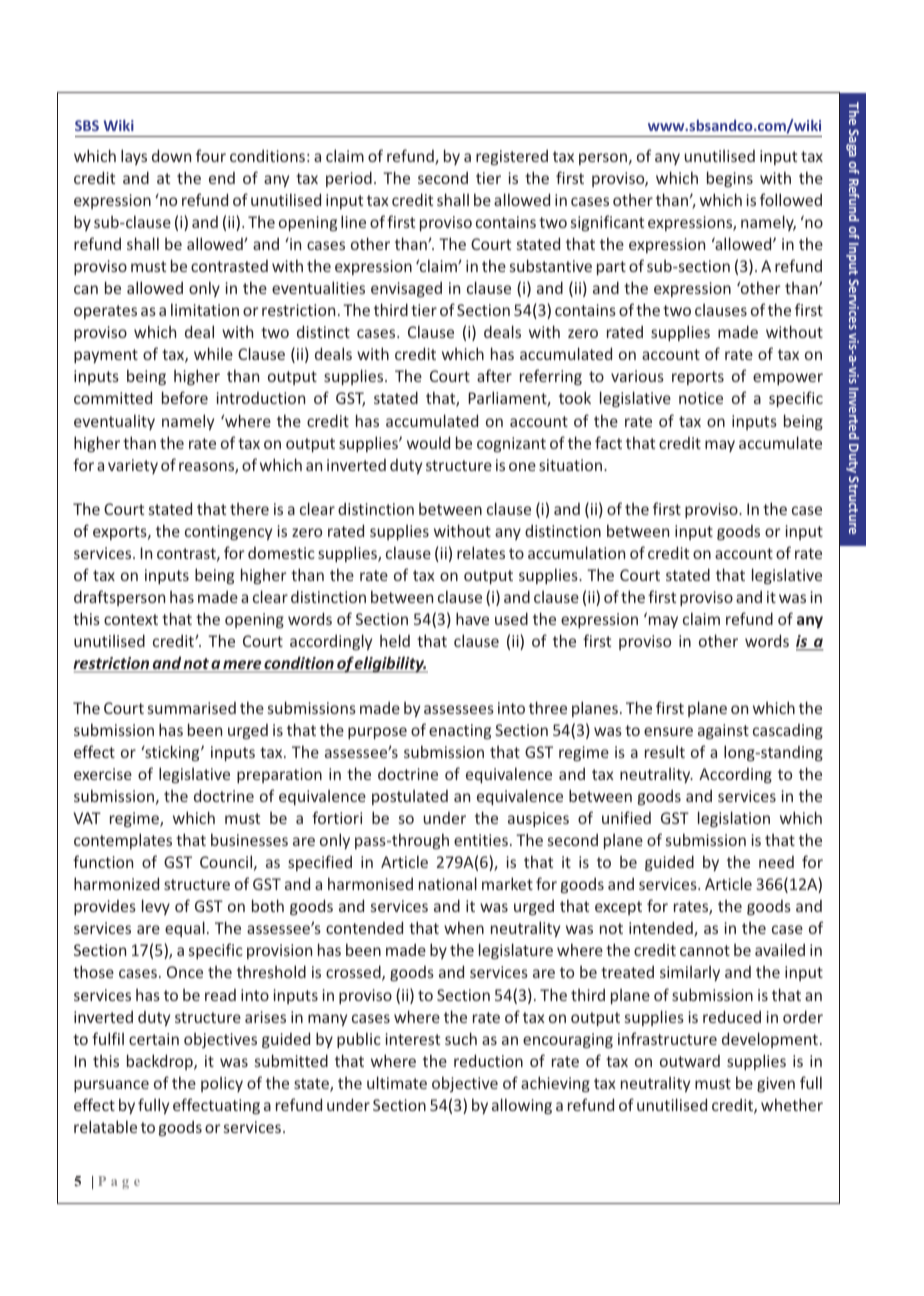 Image resolution: width=924 pixels, height=1296 pixels. I want to click on against, so click(723, 731).
